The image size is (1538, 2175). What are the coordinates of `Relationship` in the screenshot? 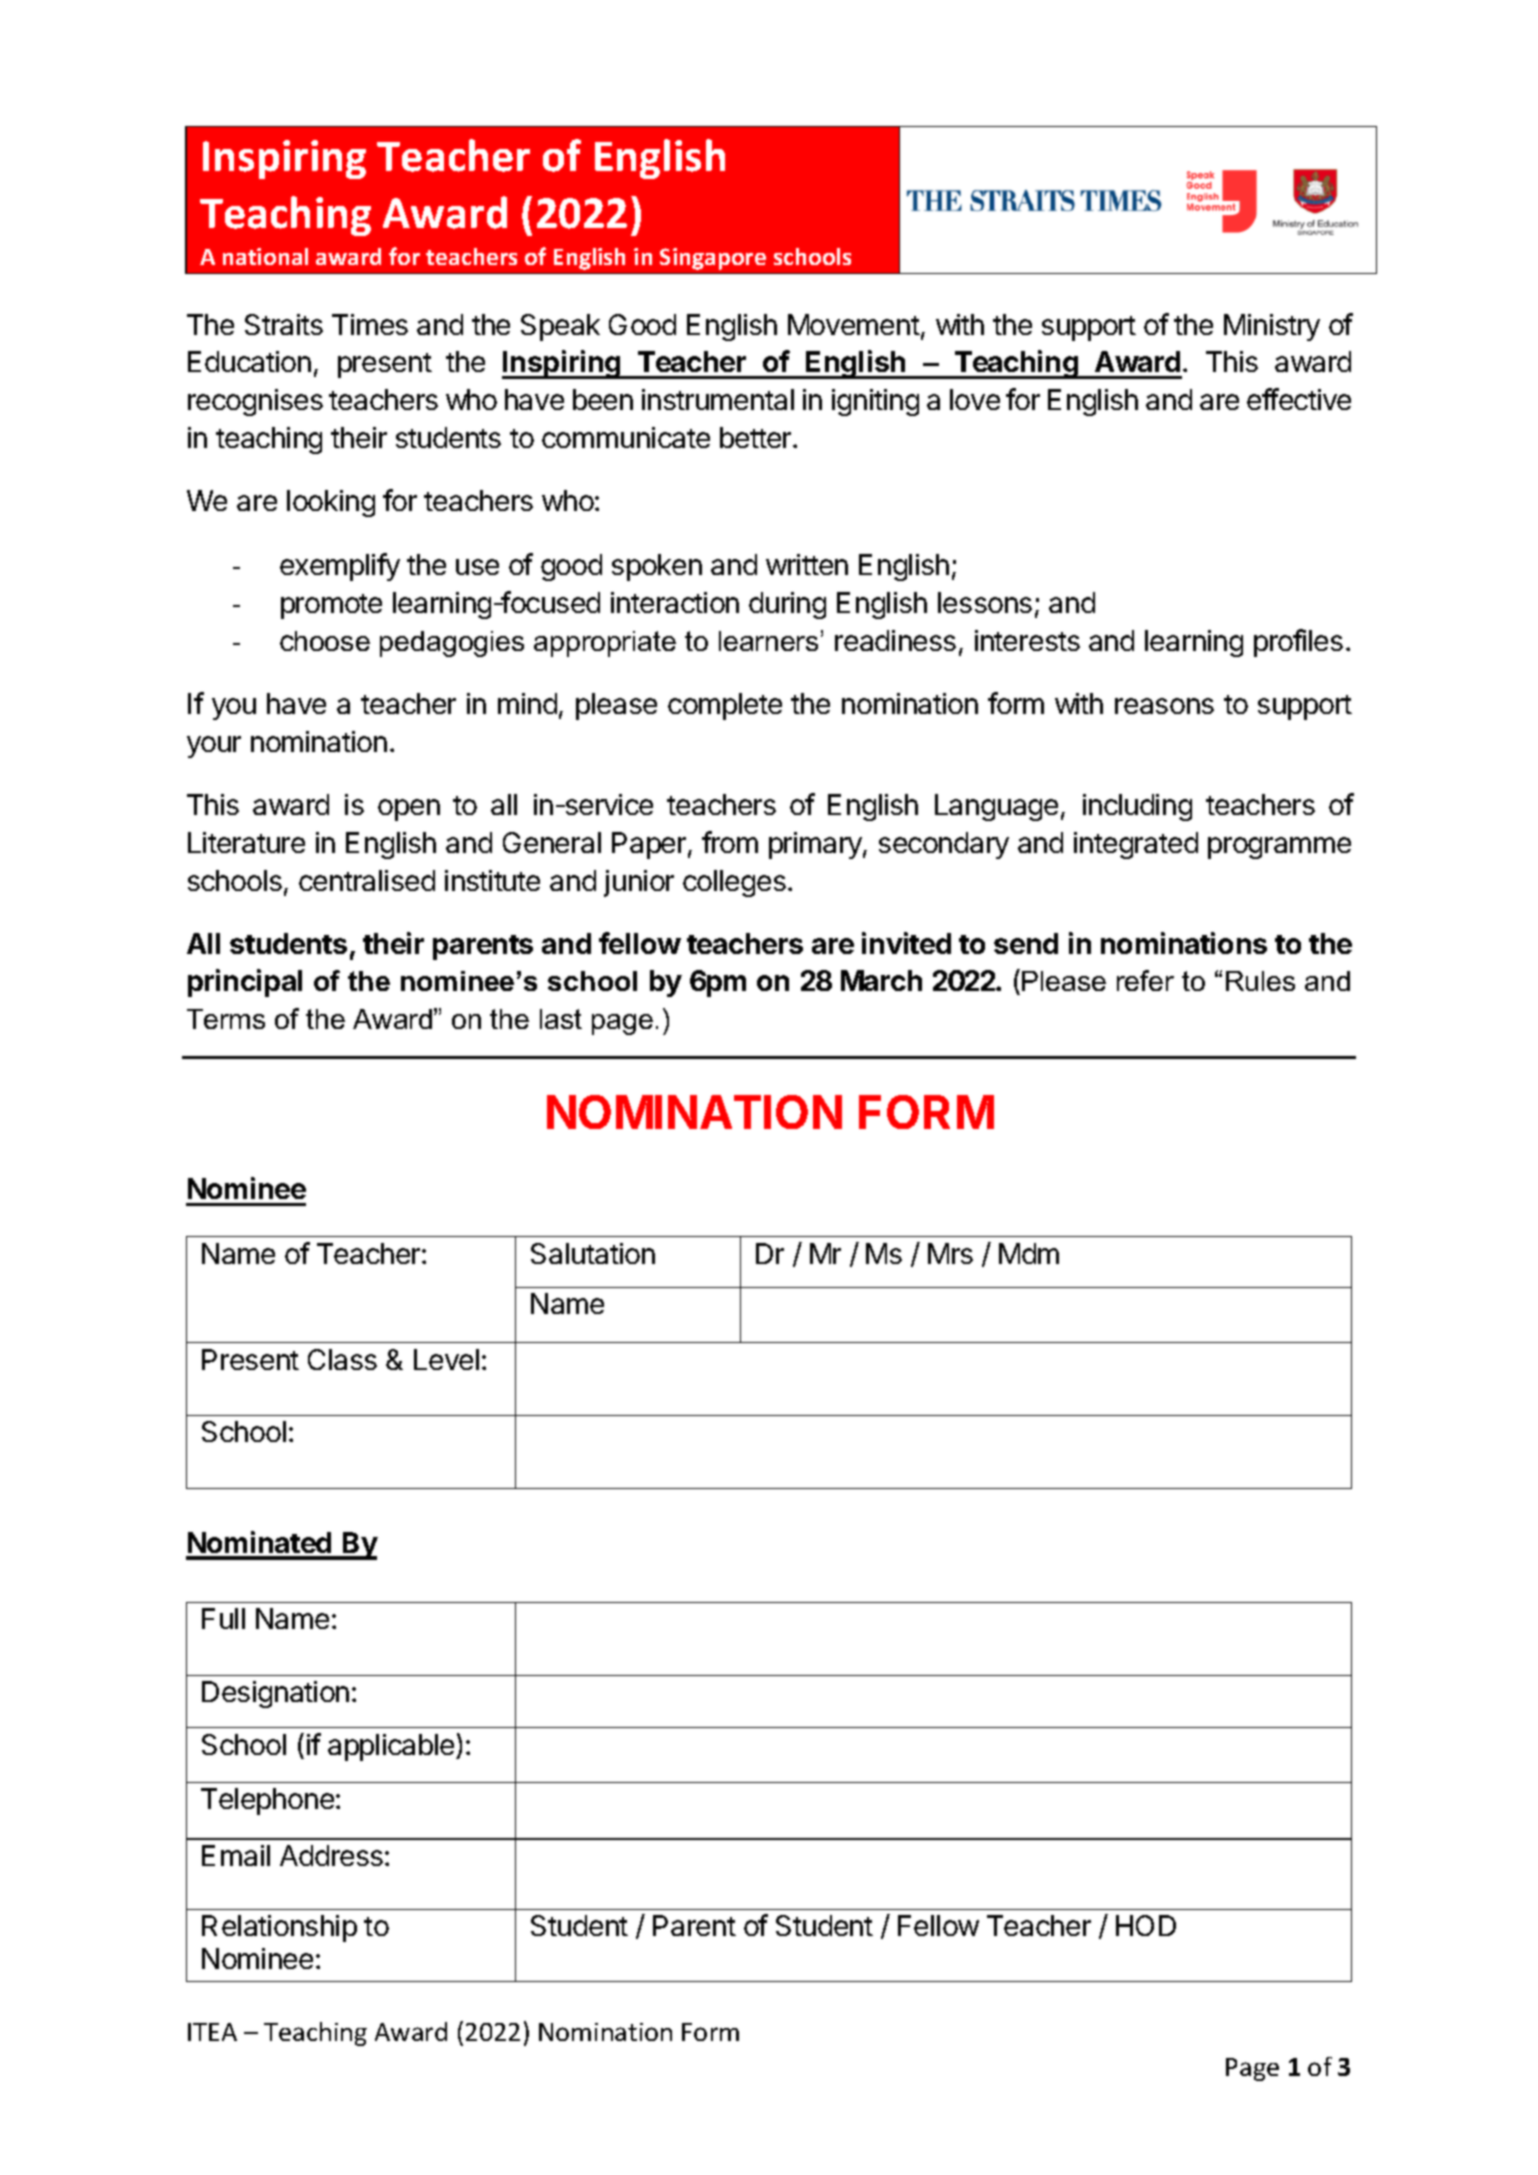 It's located at (279, 1928).
